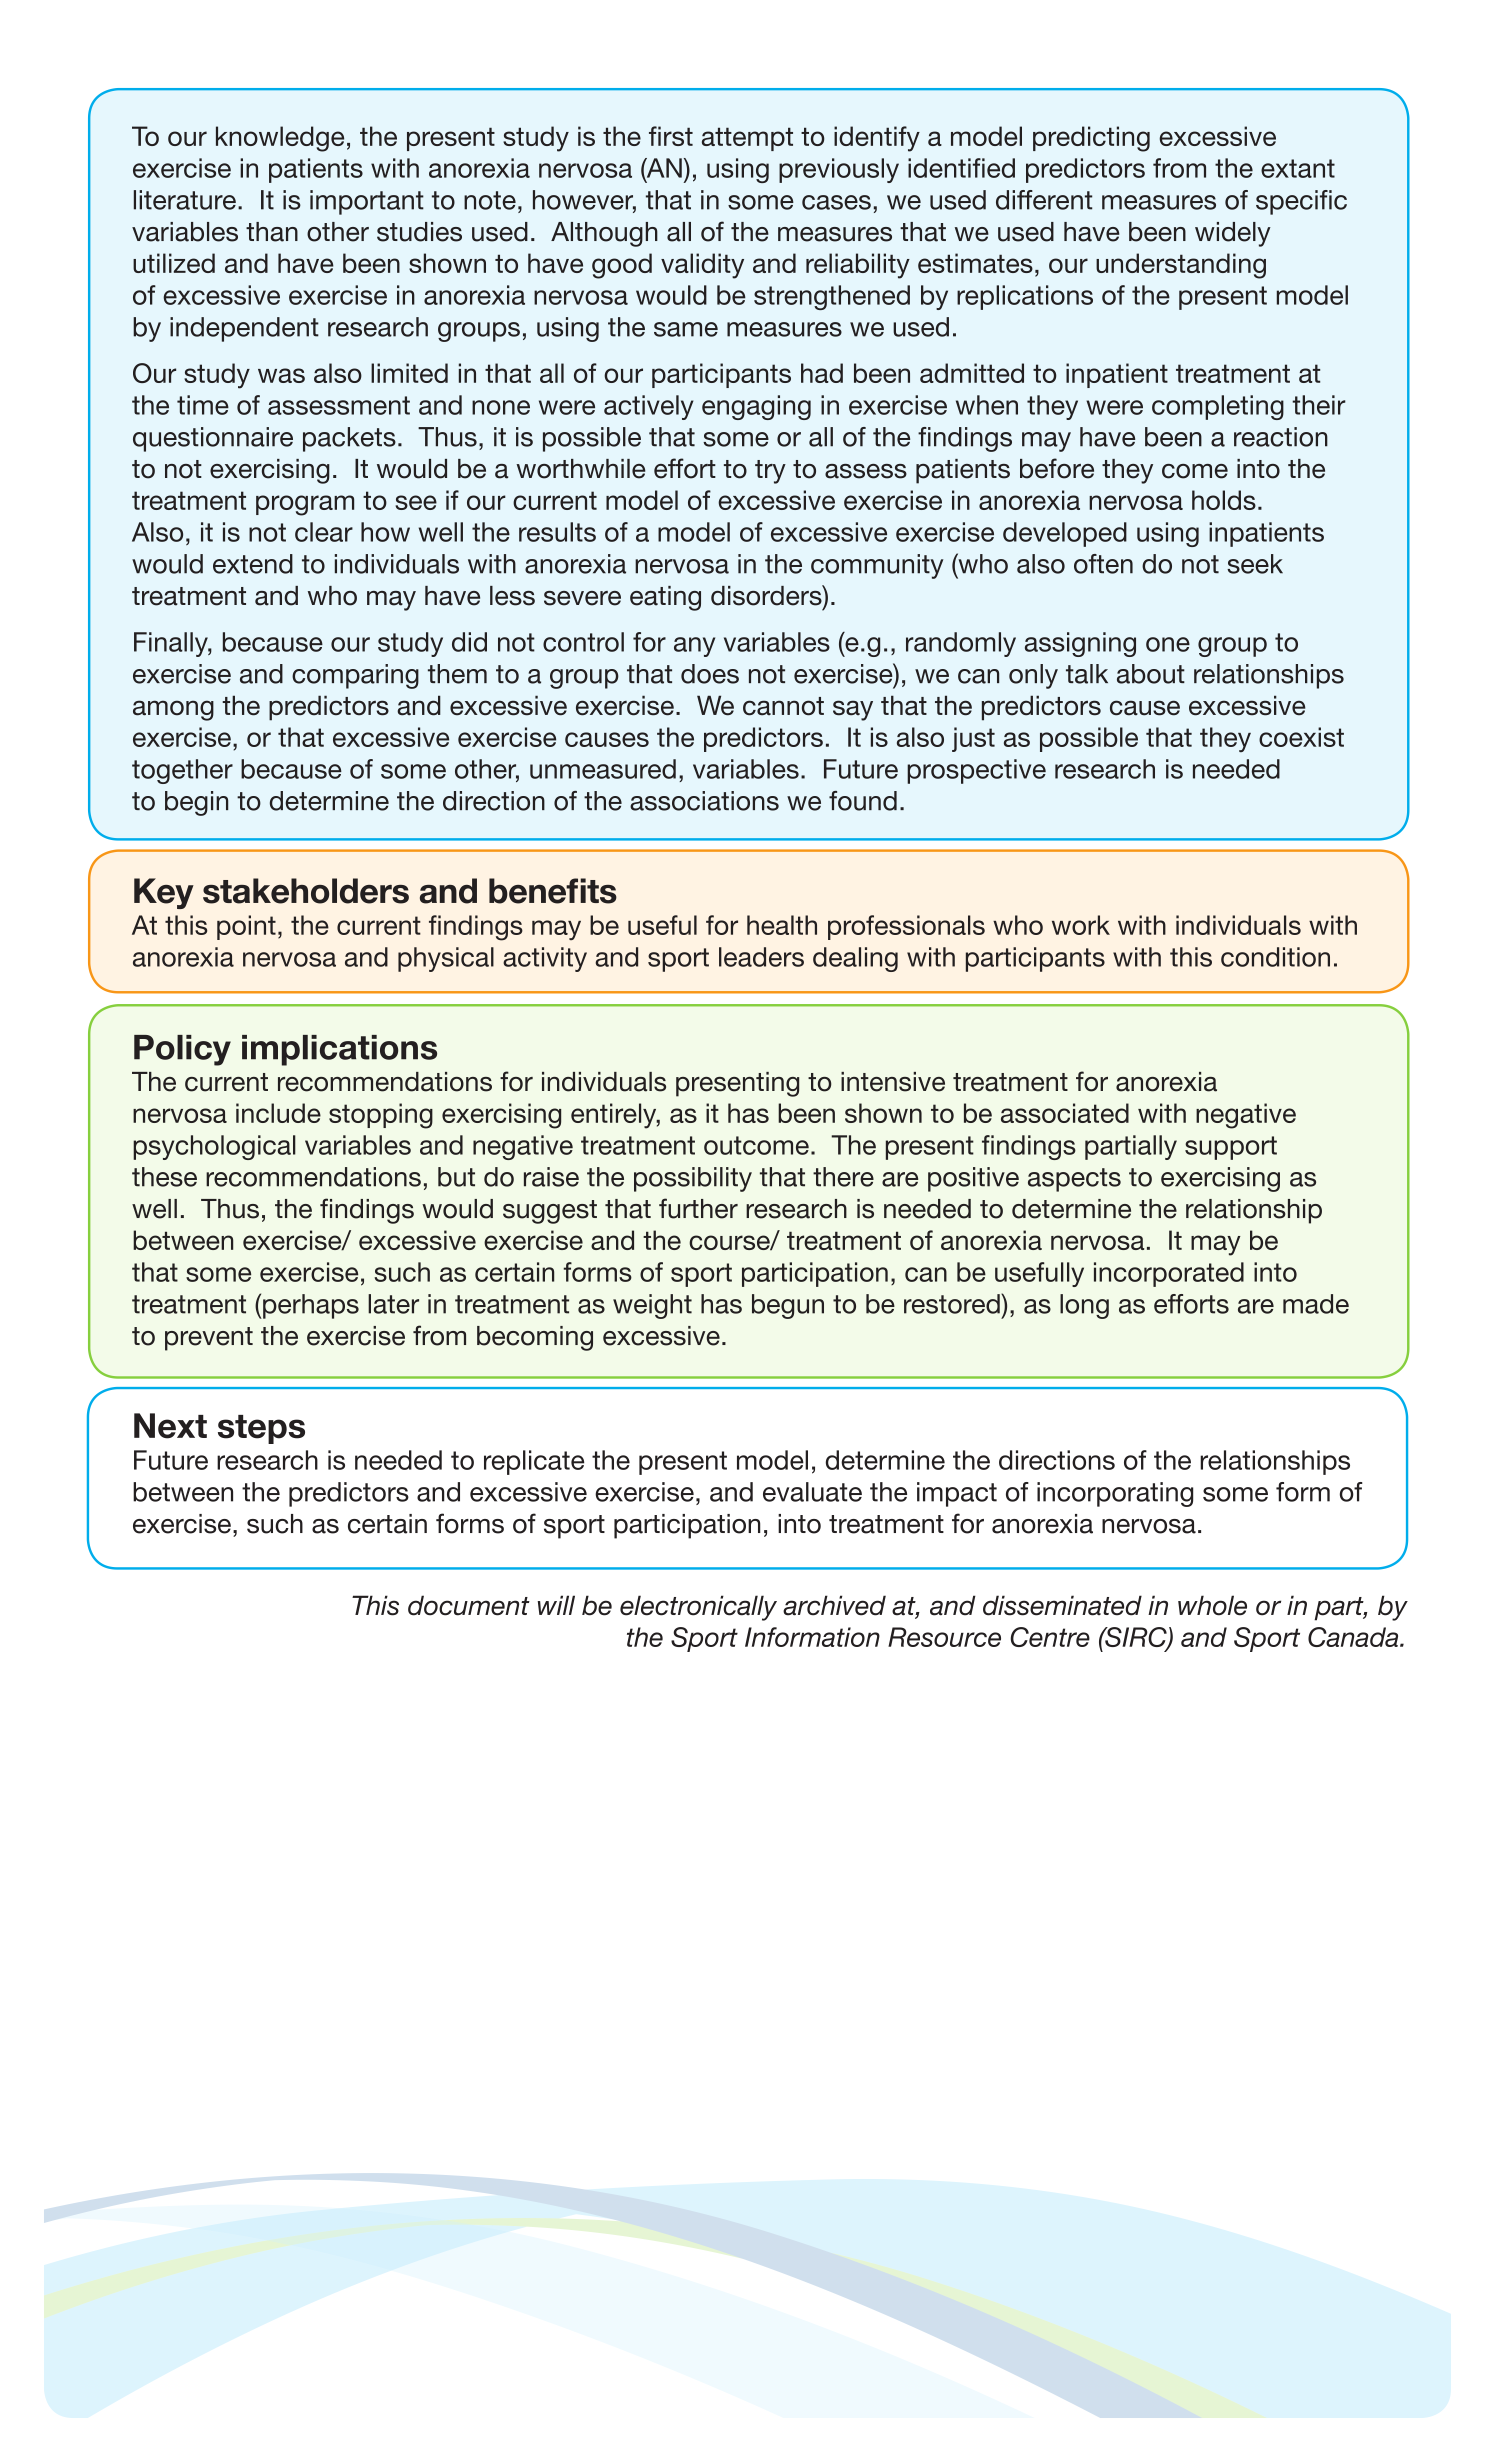 Image resolution: width=1495 pixels, height=2462 pixels. I want to click on health, so click(782, 925).
